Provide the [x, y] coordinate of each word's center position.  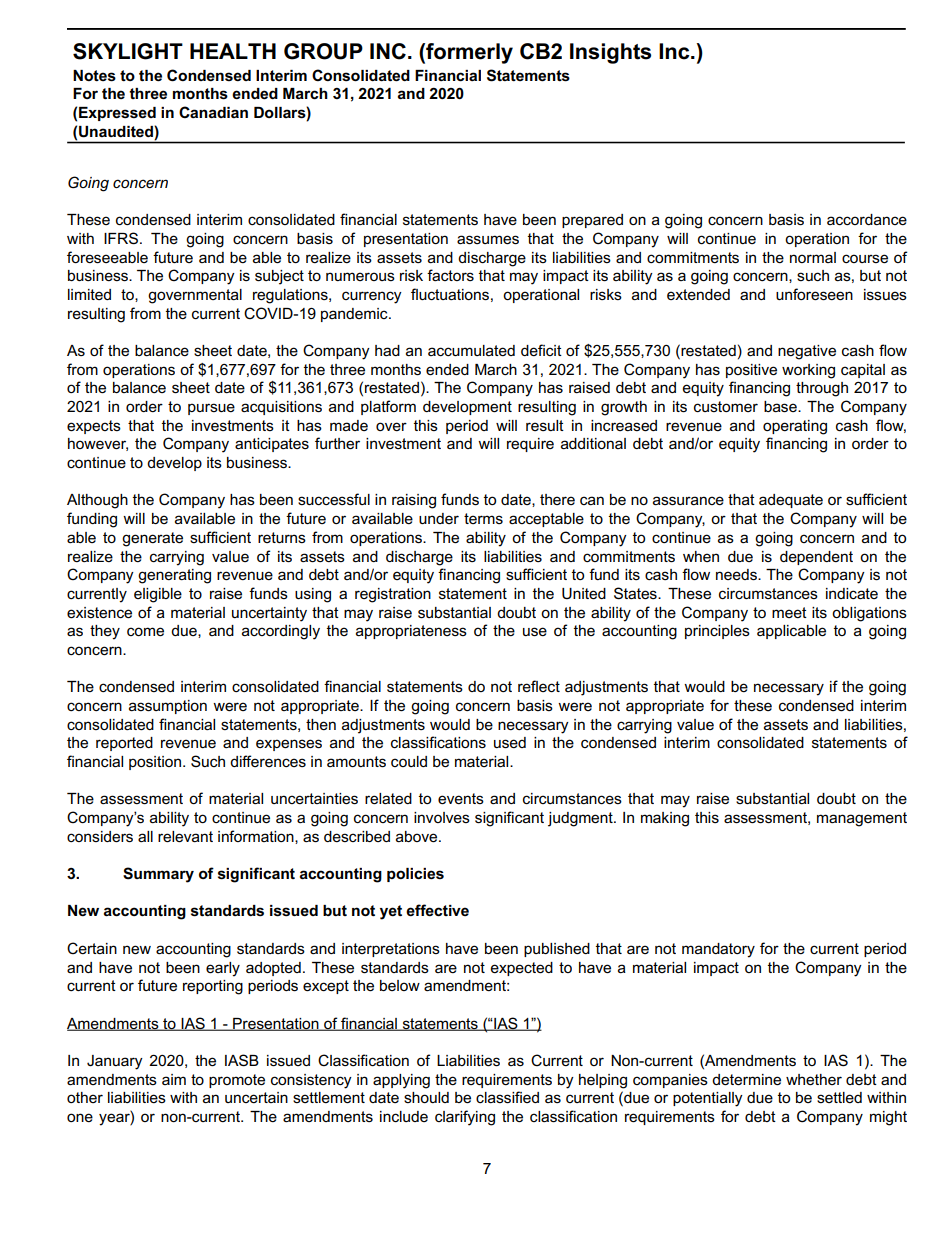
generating [174, 576]
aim [174, 1079]
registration [393, 595]
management [862, 819]
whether [814, 1079]
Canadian [213, 112]
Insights [610, 53]
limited [89, 294]
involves [442, 817]
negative [807, 352]
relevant [185, 836]
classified [507, 1097]
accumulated [471, 350]
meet [789, 612]
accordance [867, 219]
